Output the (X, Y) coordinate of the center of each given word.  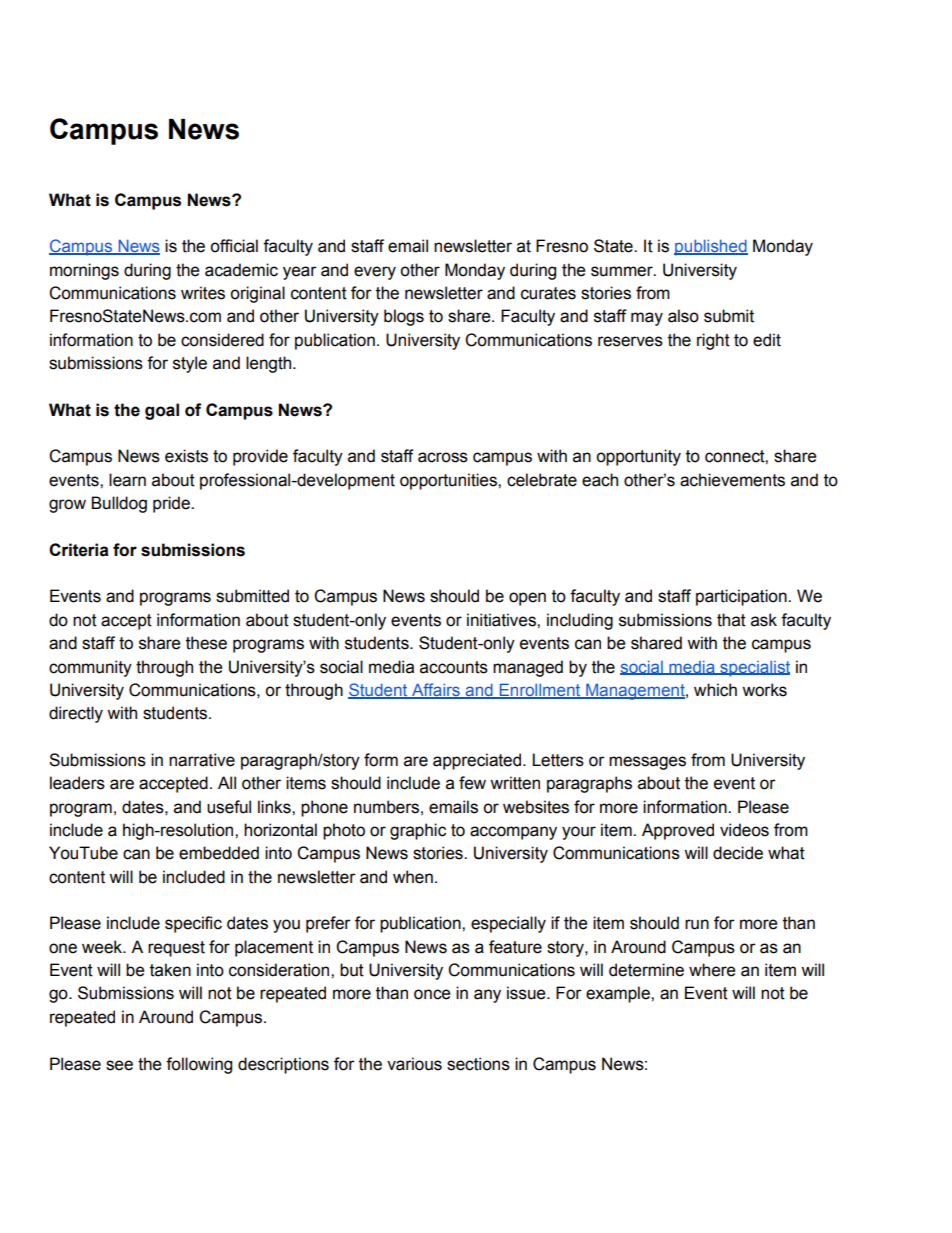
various (414, 1064)
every (375, 273)
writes (203, 293)
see (119, 1065)
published (711, 248)
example (619, 994)
